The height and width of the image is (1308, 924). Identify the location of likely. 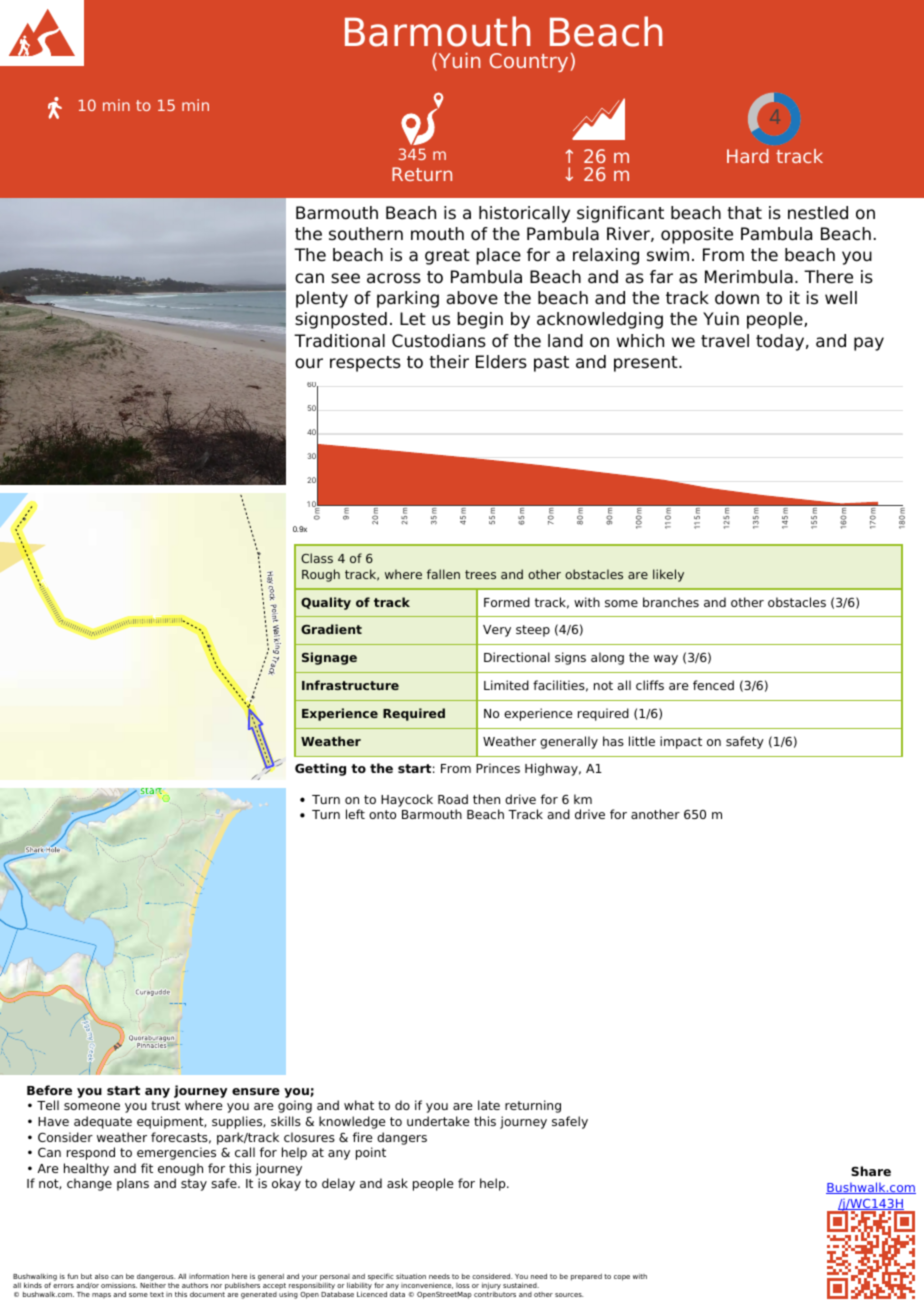
(668, 575).
